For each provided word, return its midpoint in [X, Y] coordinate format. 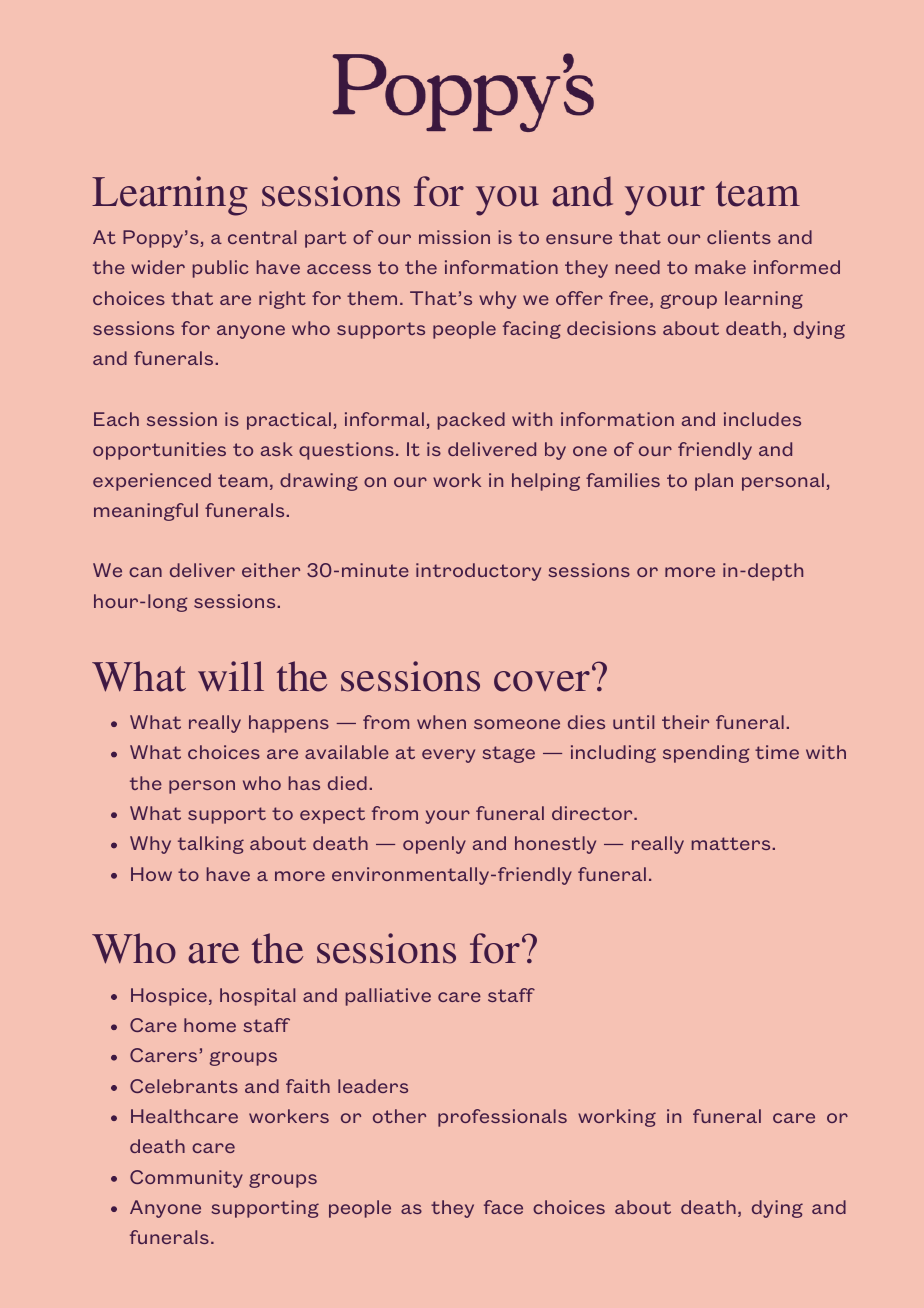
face [503, 1207]
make [720, 267]
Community [186, 1179]
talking [211, 845]
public [220, 269]
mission [454, 237]
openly [434, 845]
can [145, 572]
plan [714, 482]
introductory [478, 572]
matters [732, 843]
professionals [502, 1118]
